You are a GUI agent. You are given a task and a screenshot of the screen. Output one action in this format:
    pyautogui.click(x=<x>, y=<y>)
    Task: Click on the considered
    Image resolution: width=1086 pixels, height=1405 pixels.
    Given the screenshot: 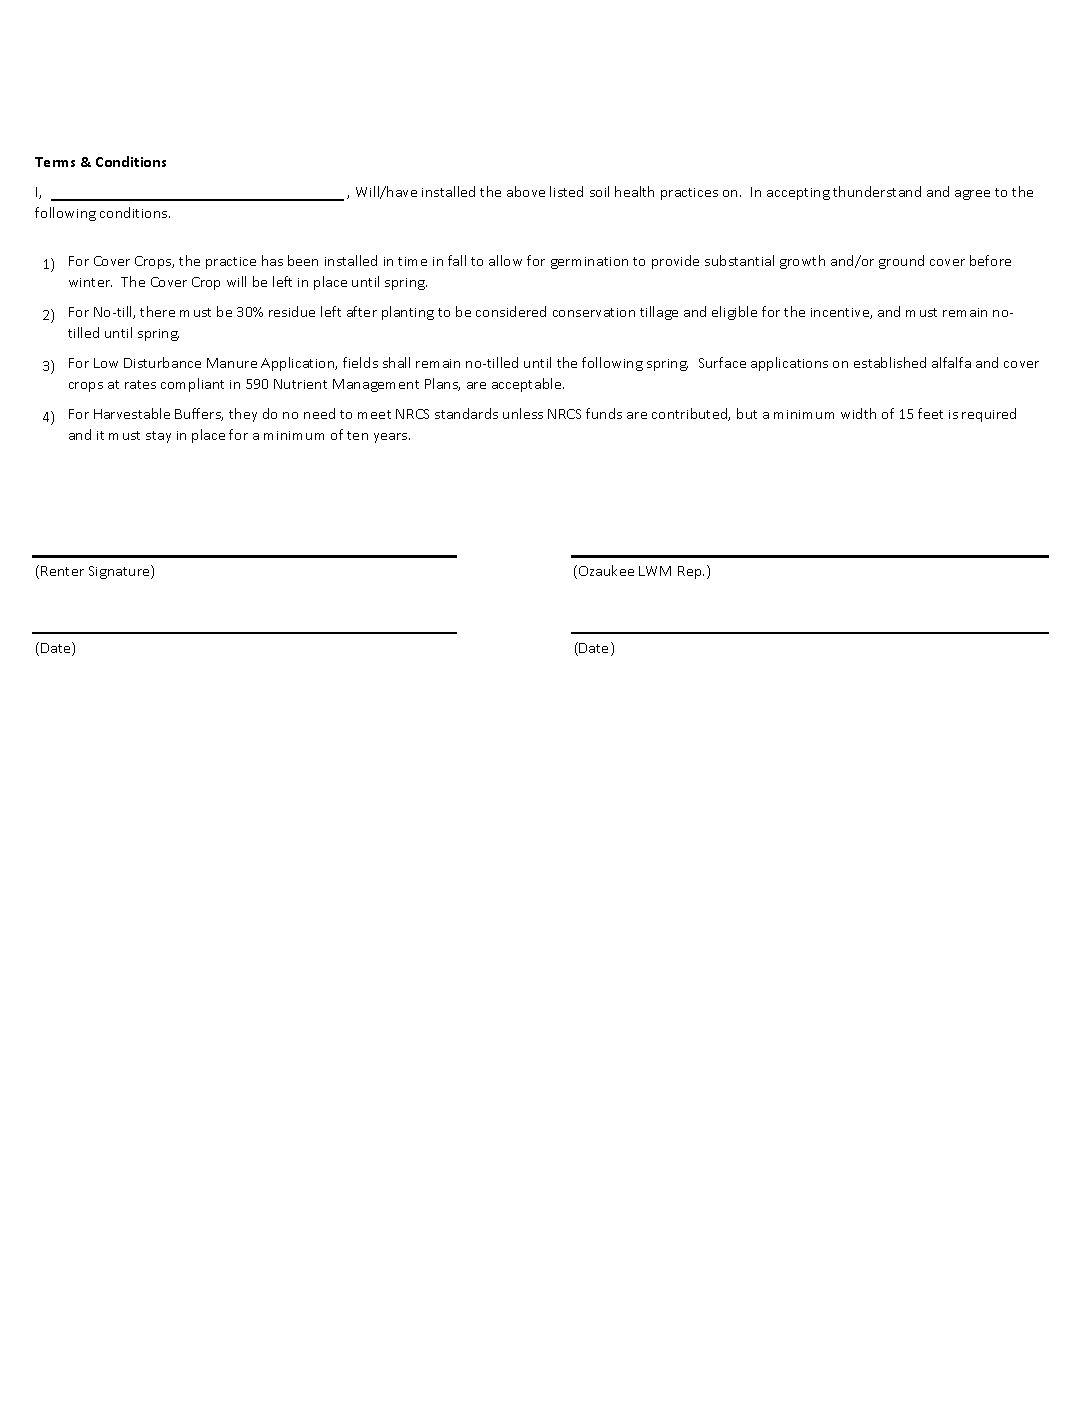 What is the action you would take?
    pyautogui.click(x=511, y=311)
